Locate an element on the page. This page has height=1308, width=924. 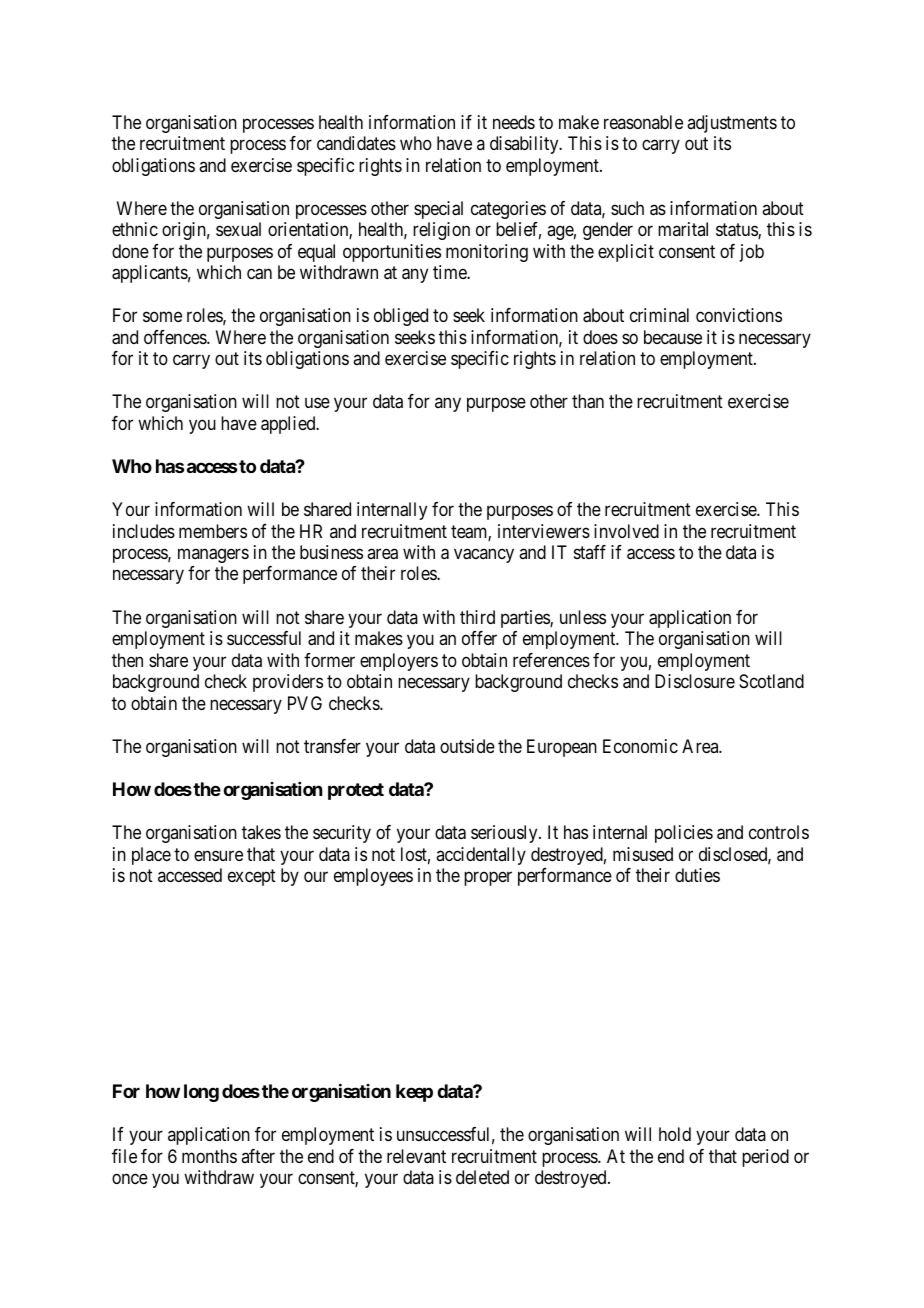
policies is located at coordinates (684, 834).
